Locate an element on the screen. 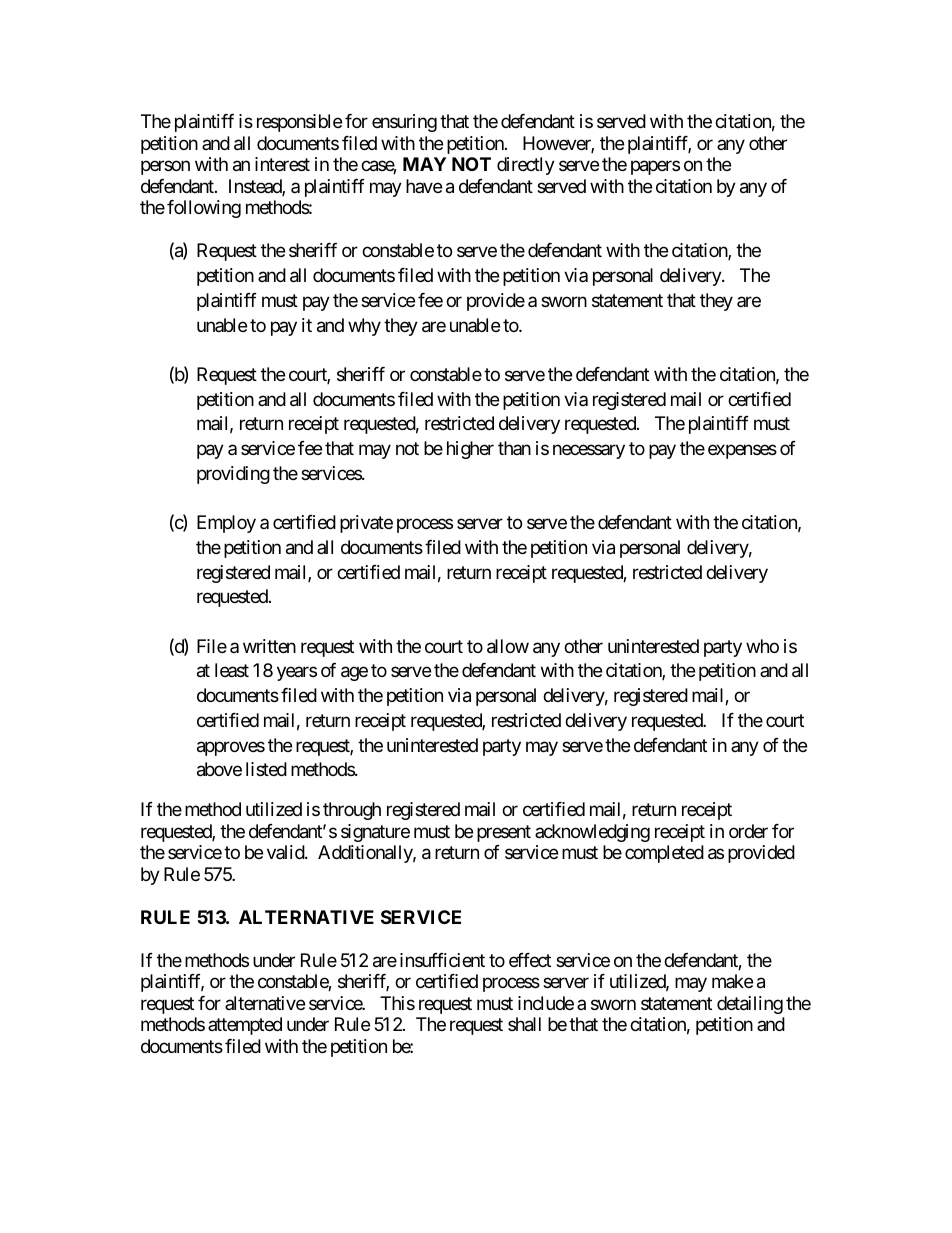 The width and height of the screenshot is (952, 1233). Employ is located at coordinates (226, 524).
